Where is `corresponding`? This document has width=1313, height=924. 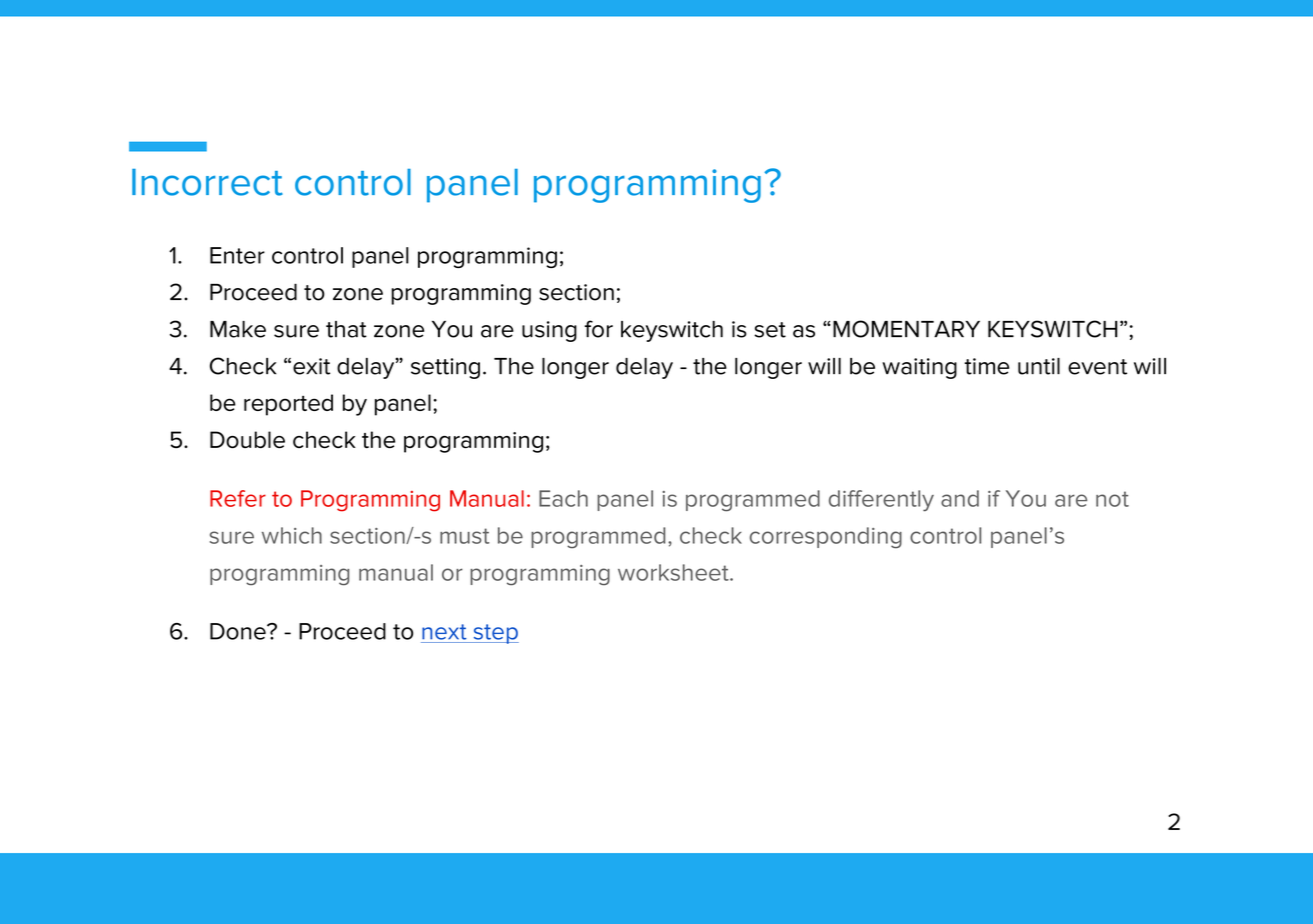 corresponding is located at coordinates (826, 538).
